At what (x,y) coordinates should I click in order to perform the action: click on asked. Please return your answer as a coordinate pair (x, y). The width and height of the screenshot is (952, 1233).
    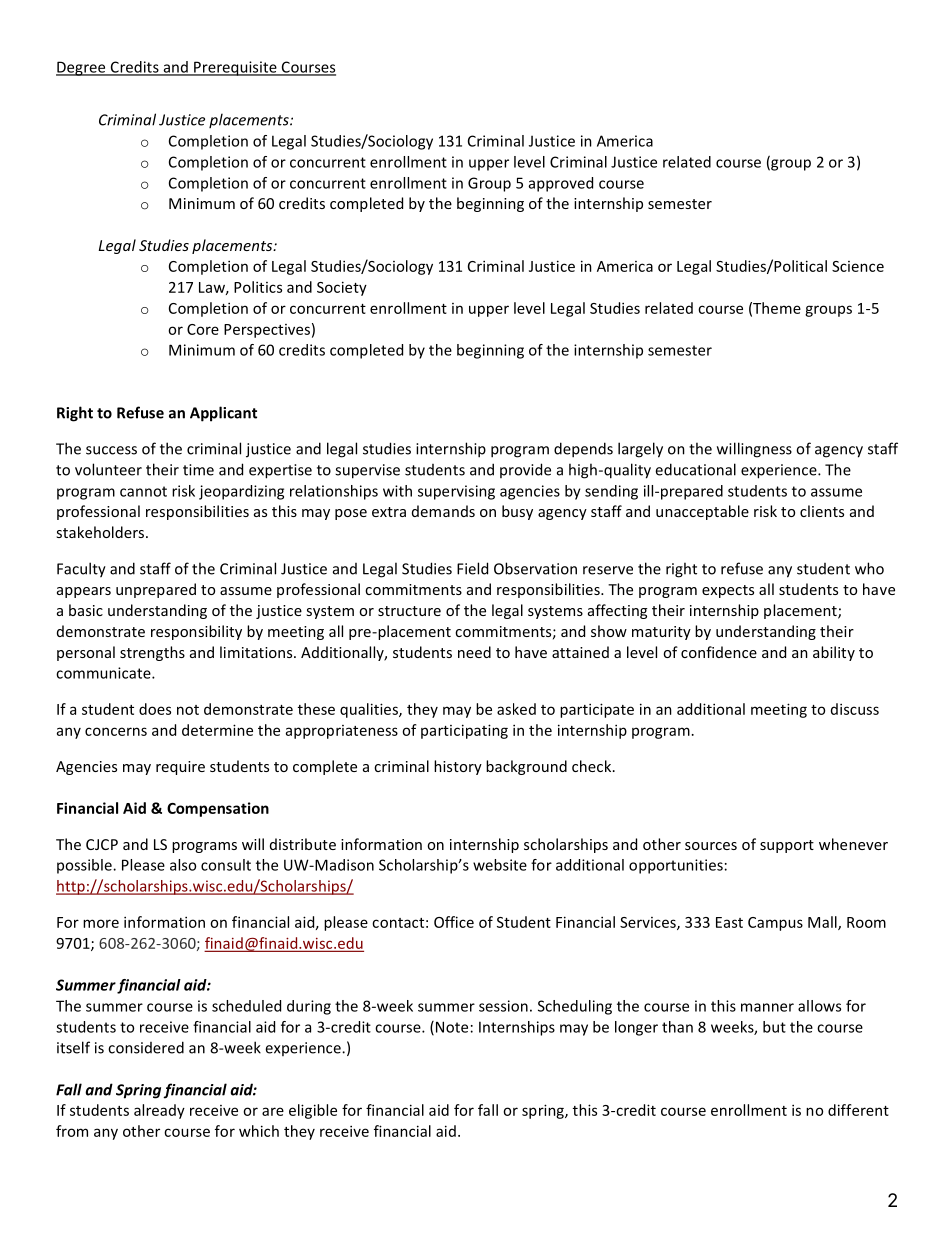
    Looking at the image, I should click on (516, 709).
